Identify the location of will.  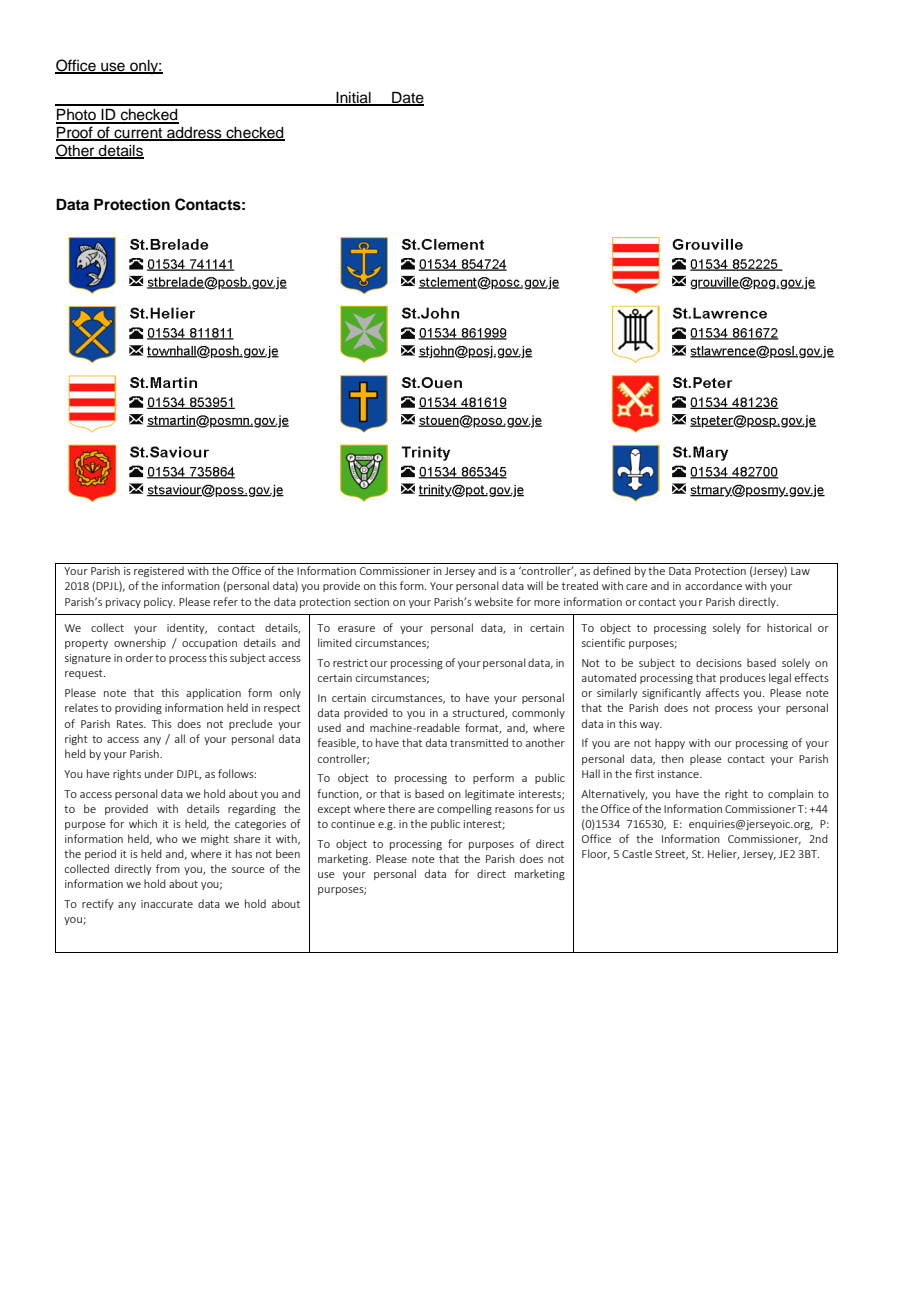
(535, 585).
